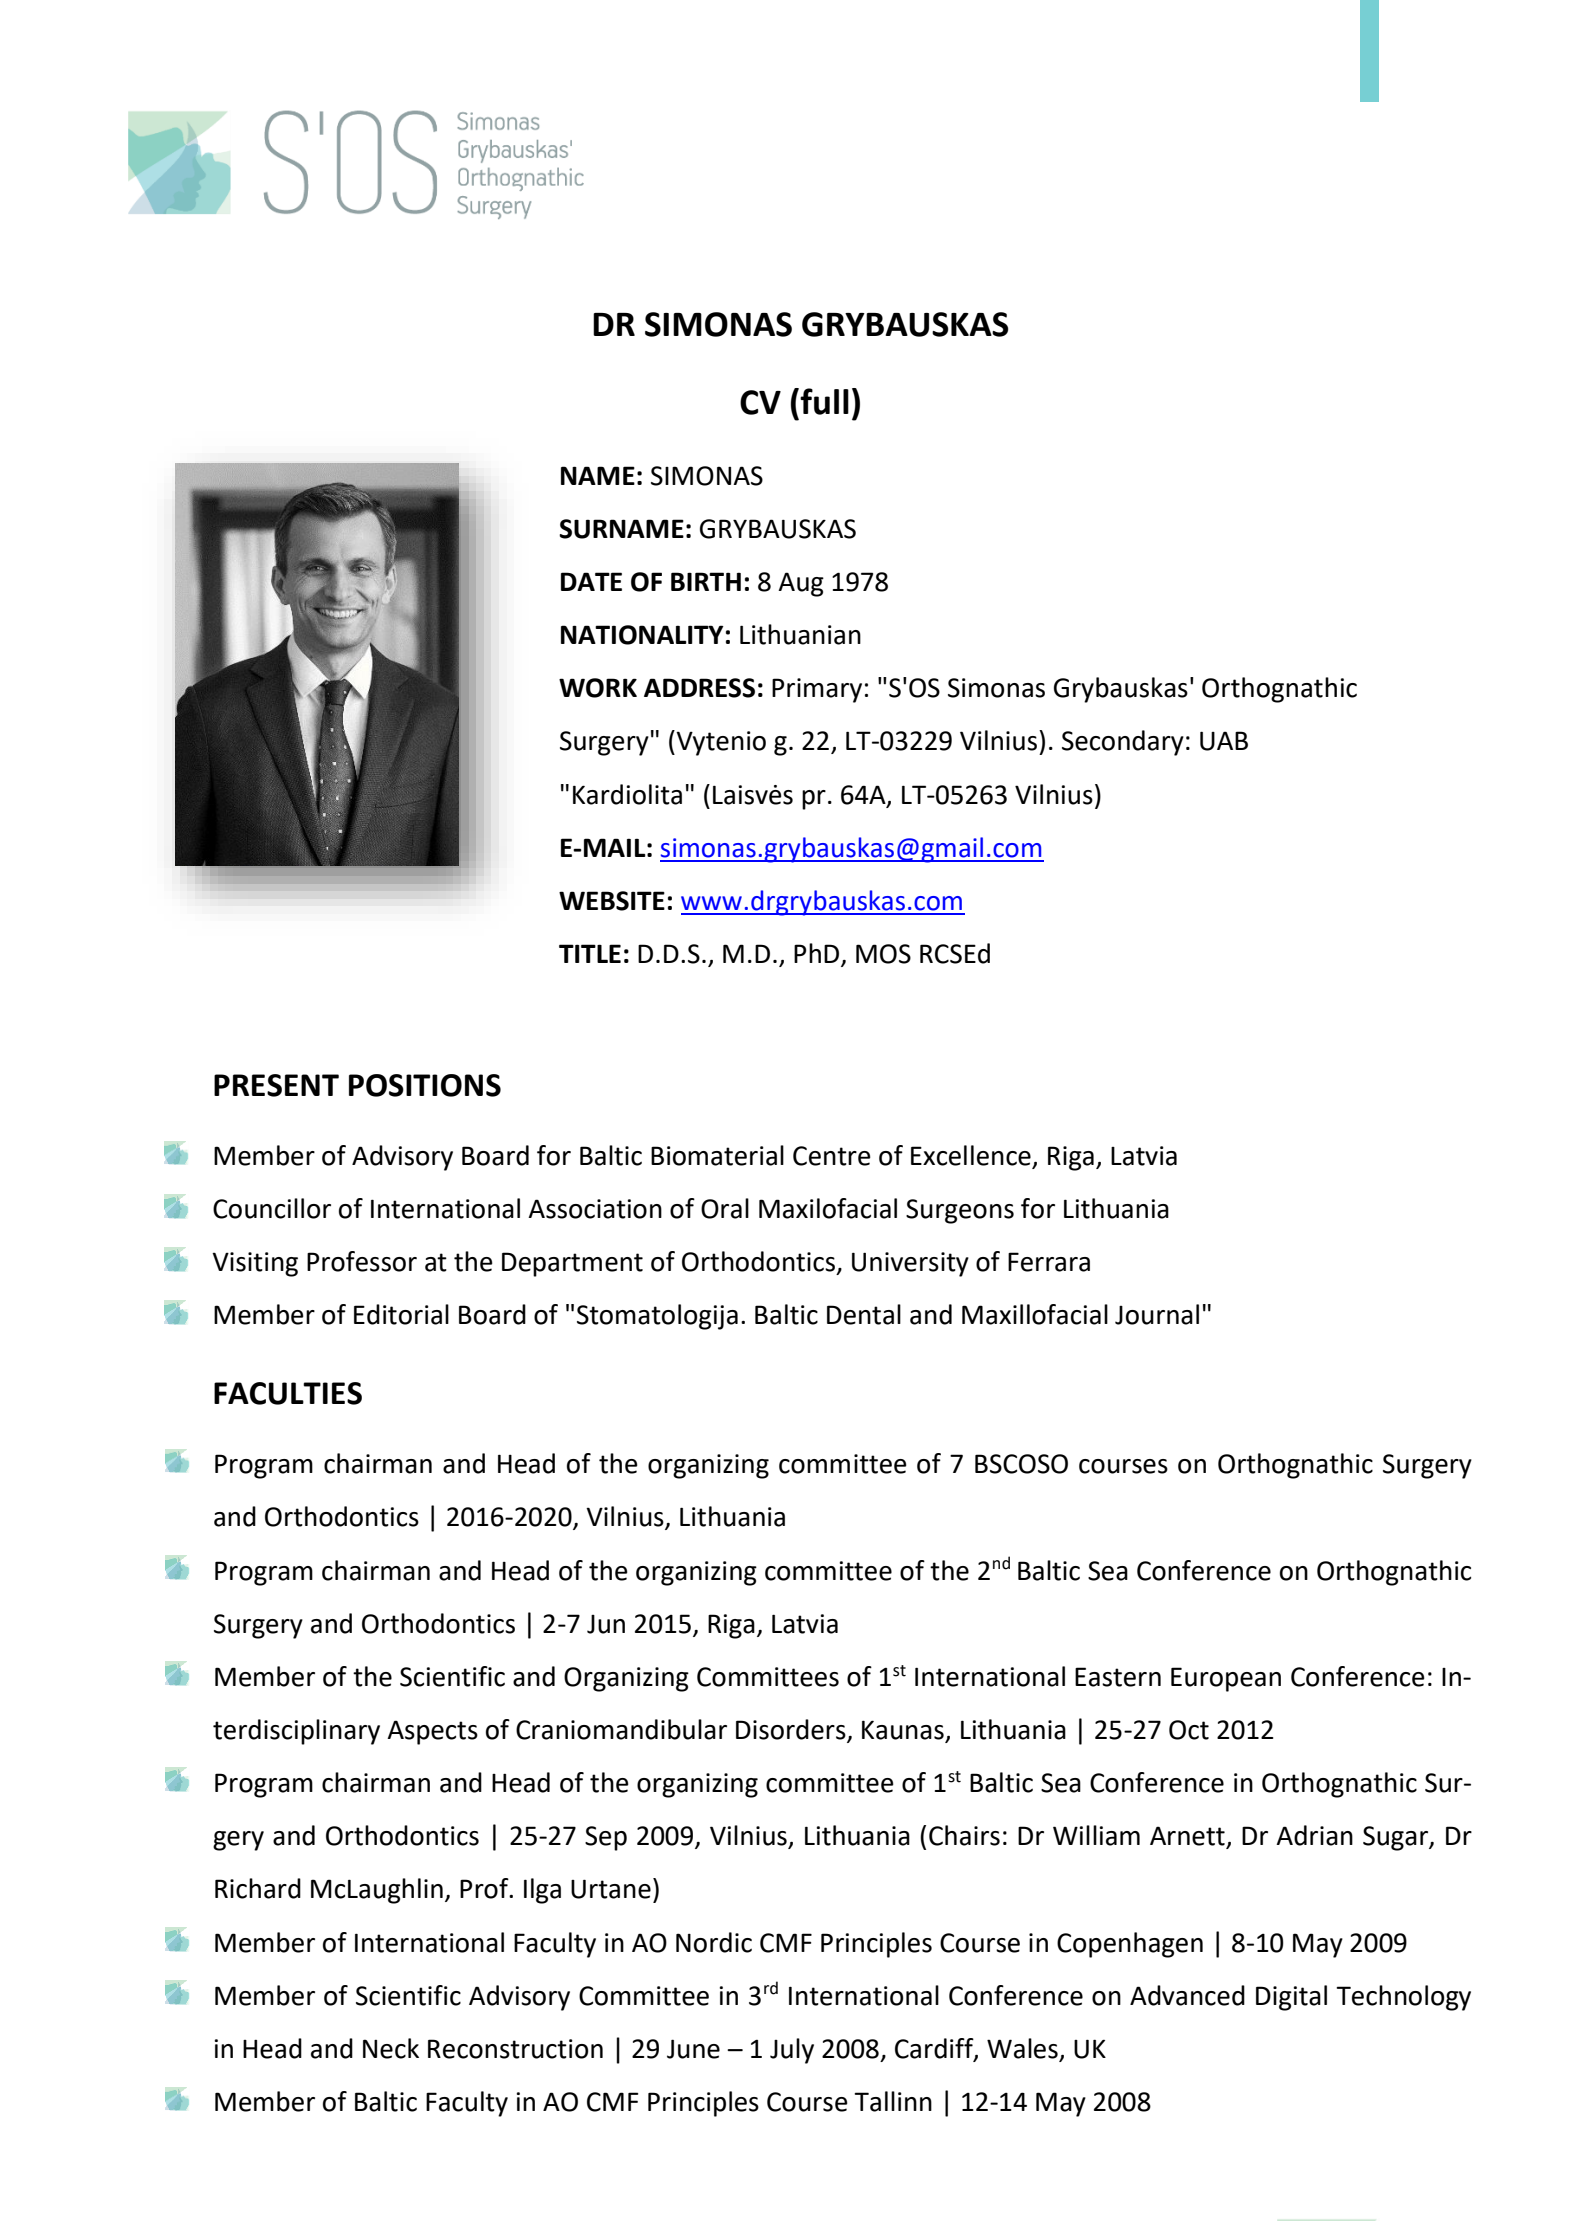 The height and width of the page is (2221, 1570). What do you see at coordinates (391, 2048) in the page?
I see `Neck` at bounding box center [391, 2048].
